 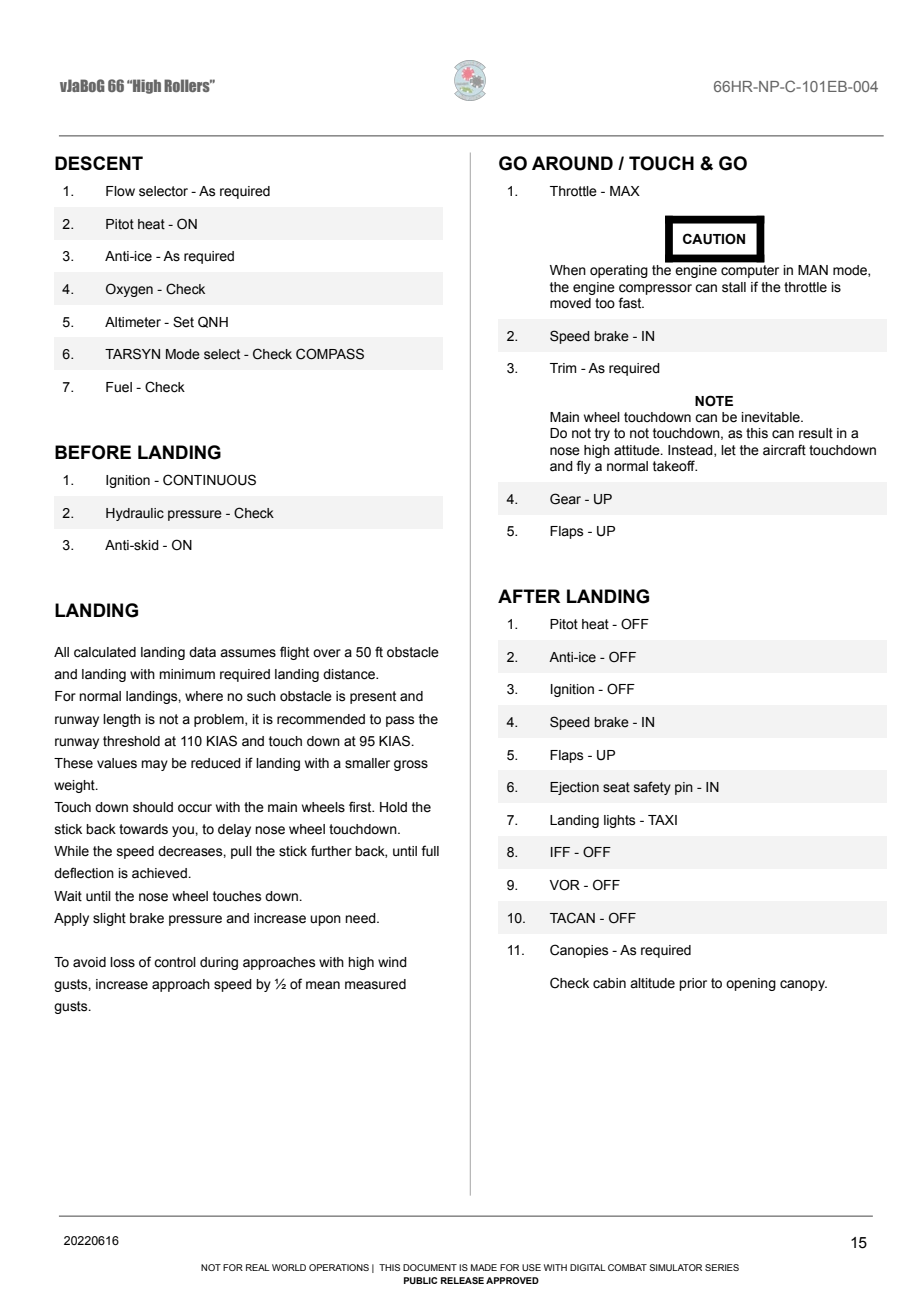 I want to click on opening, so click(x=751, y=984).
